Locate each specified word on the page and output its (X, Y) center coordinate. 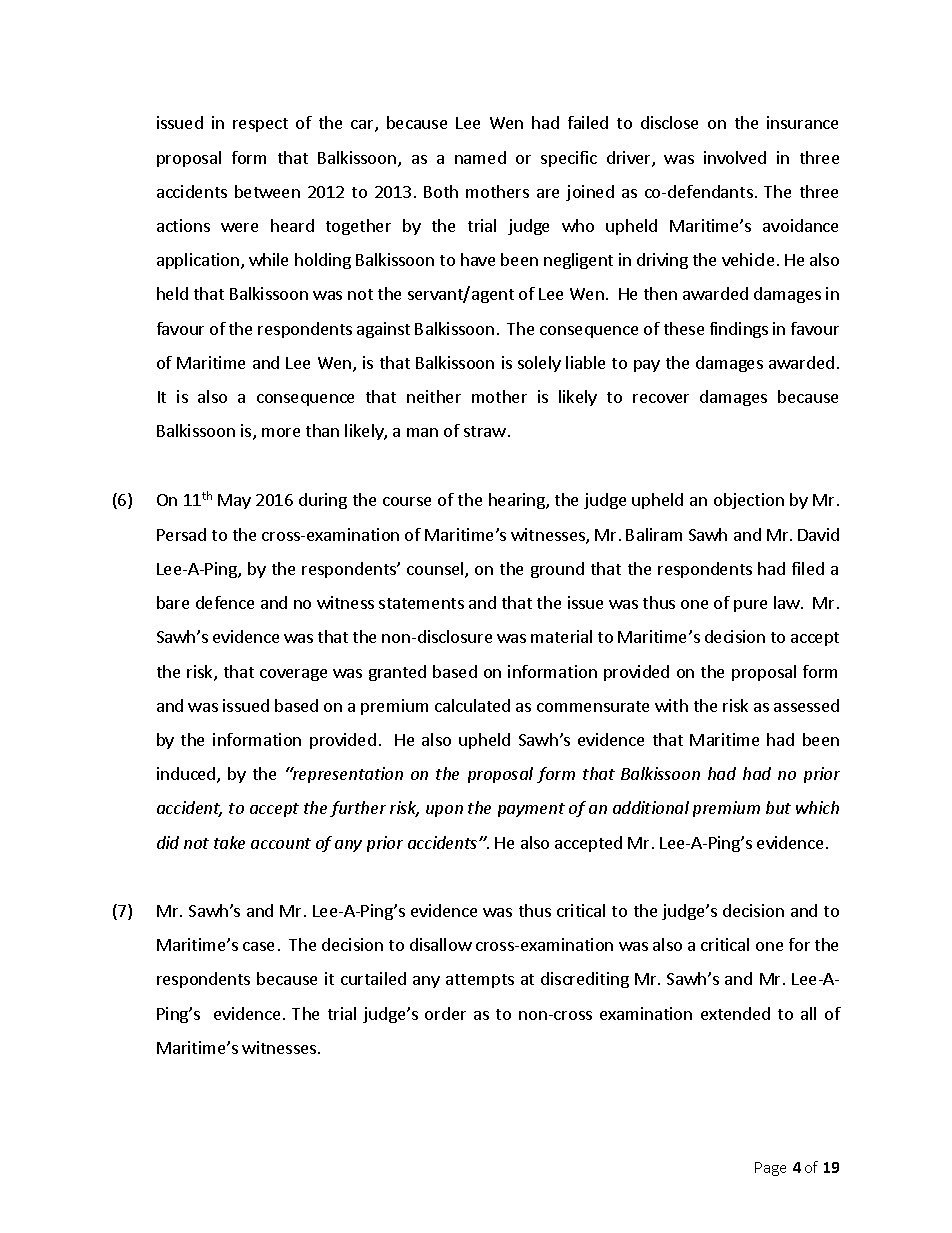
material (561, 636)
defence (225, 602)
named (480, 157)
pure (750, 606)
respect (260, 125)
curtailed (373, 978)
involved (735, 157)
